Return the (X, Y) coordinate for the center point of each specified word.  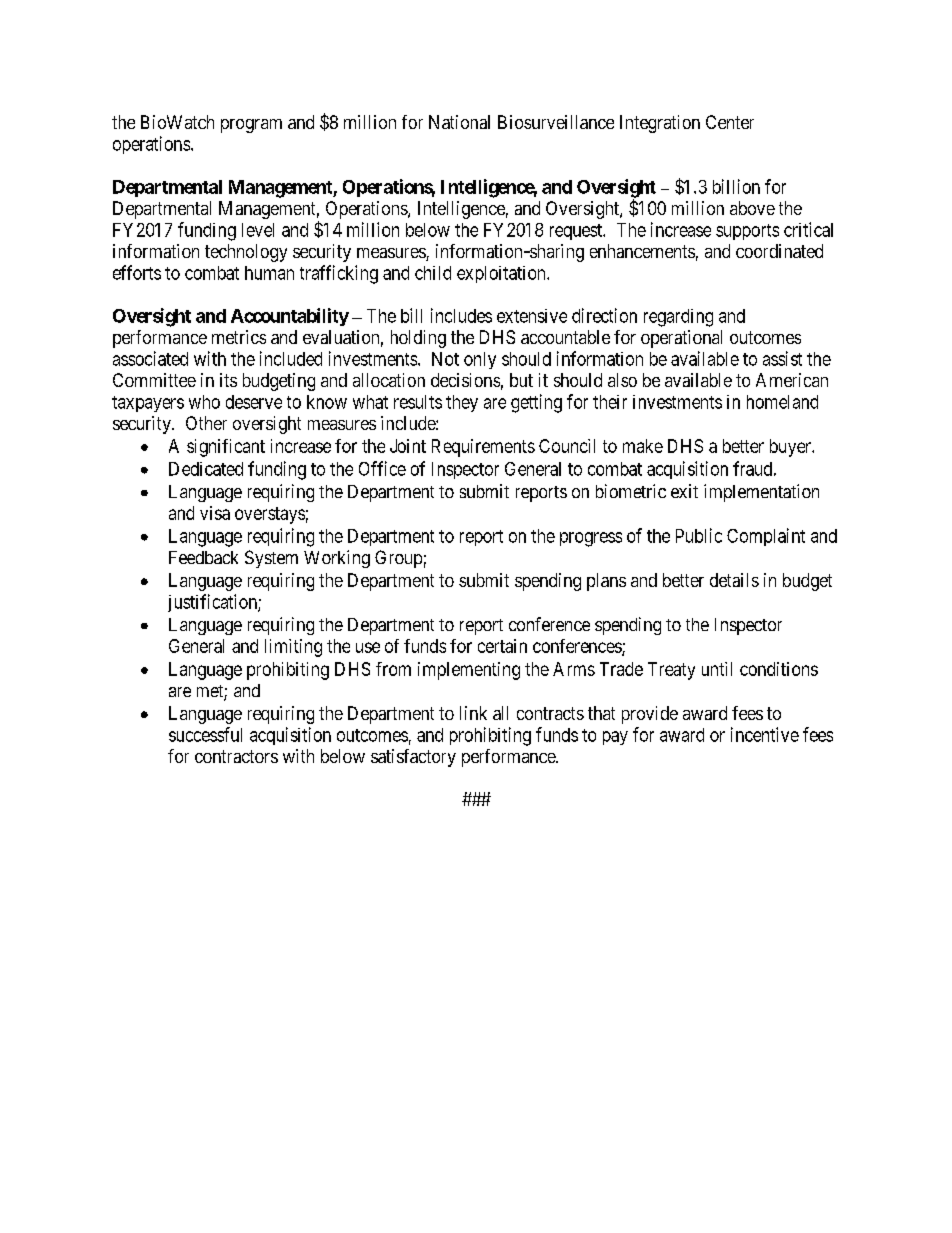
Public (699, 535)
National (459, 122)
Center (730, 122)
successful (205, 734)
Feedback (203, 557)
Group (398, 559)
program (251, 126)
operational (681, 339)
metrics (239, 337)
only (480, 360)
